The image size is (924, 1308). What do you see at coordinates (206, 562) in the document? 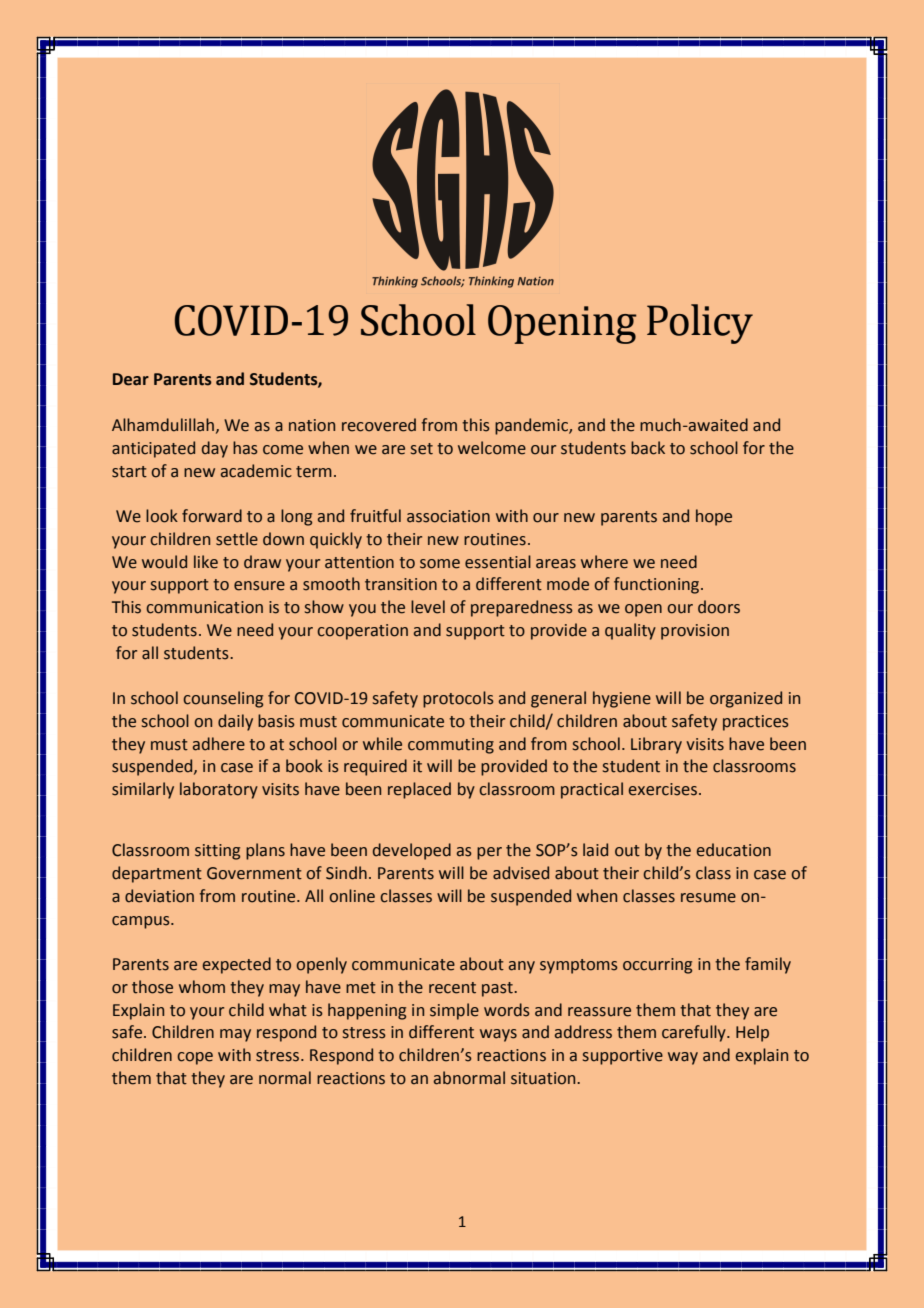
I see `like` at bounding box center [206, 562].
